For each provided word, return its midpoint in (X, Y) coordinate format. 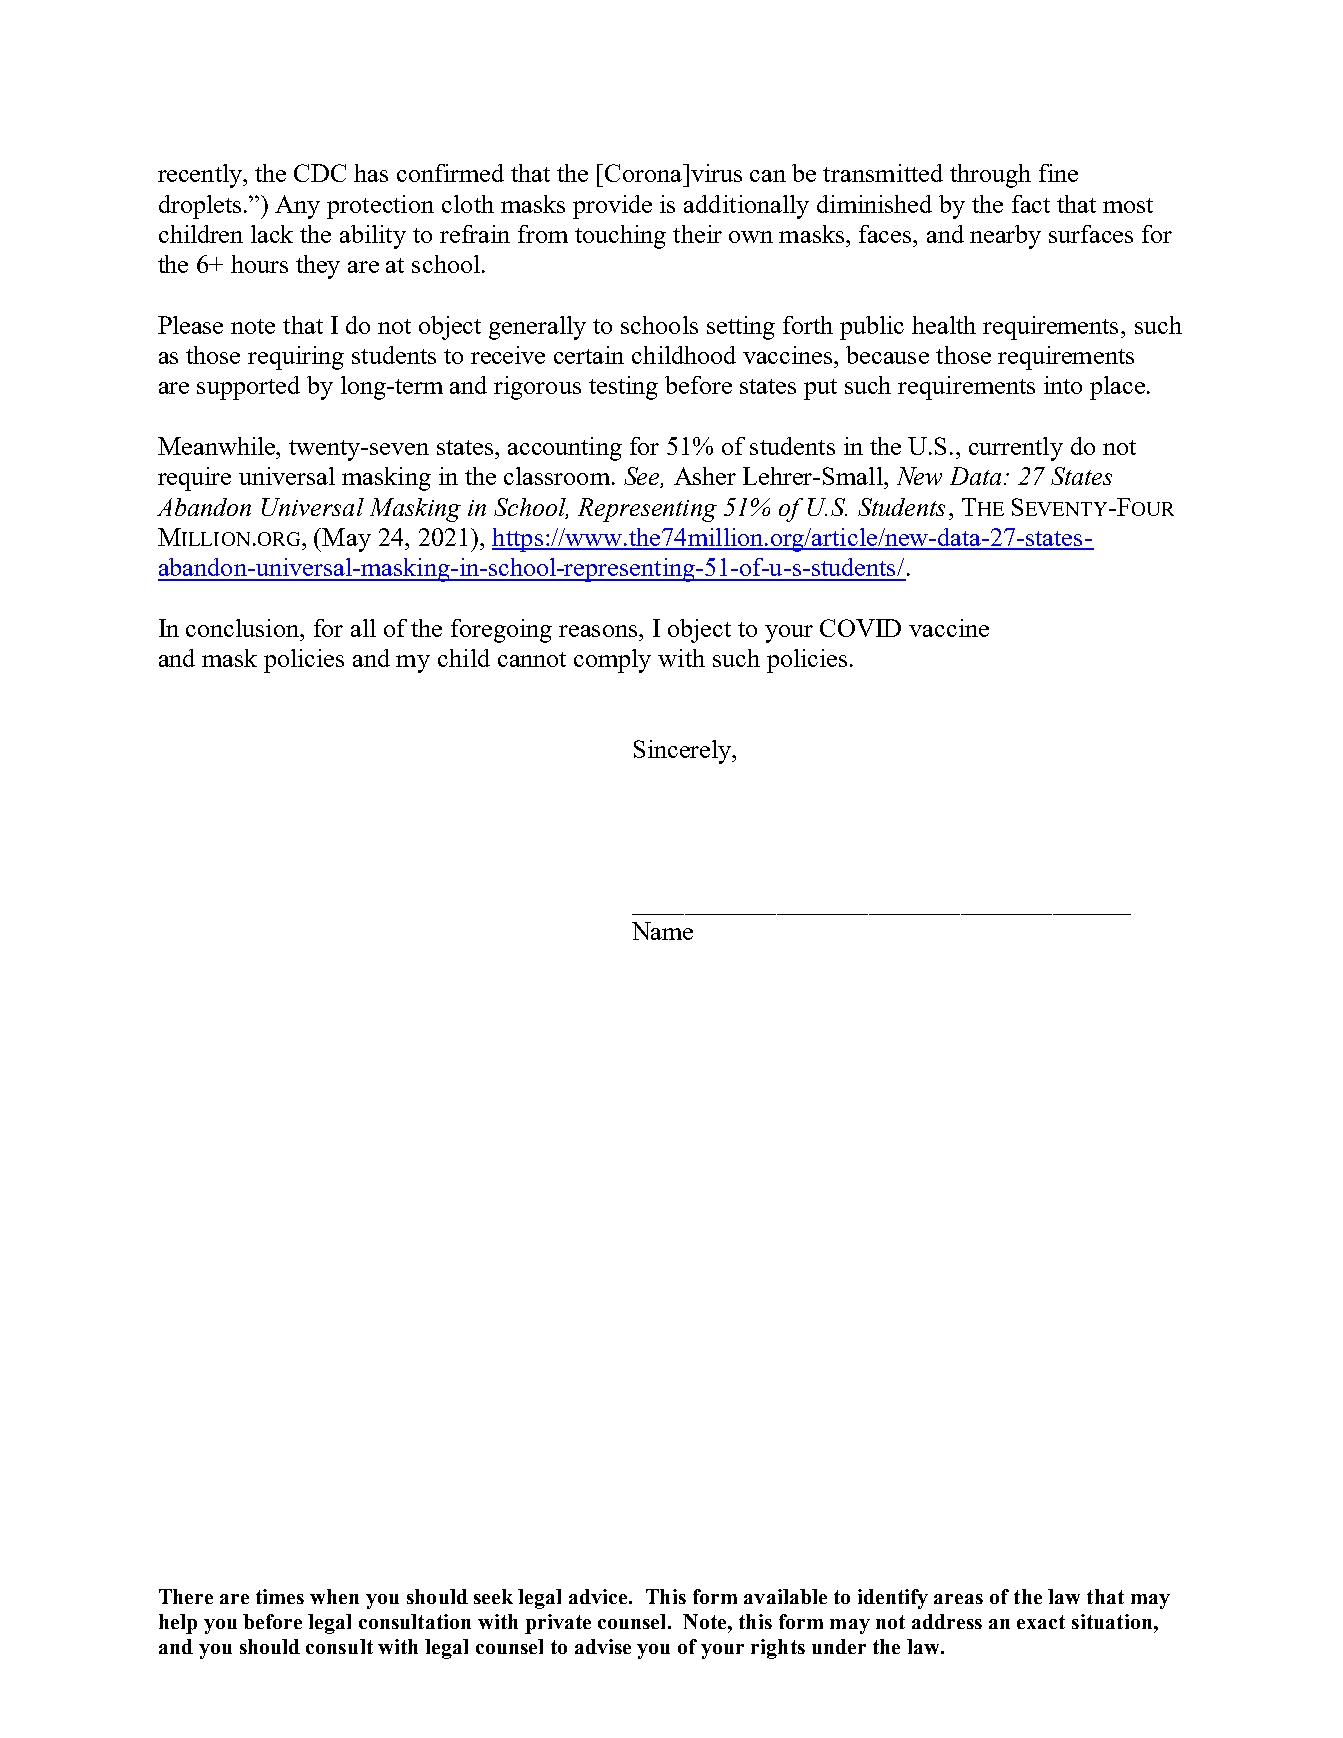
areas (958, 1599)
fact (1031, 204)
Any (297, 207)
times (280, 1596)
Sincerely (683, 752)
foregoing (501, 631)
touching (620, 237)
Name (662, 931)
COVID (860, 628)
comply (612, 661)
